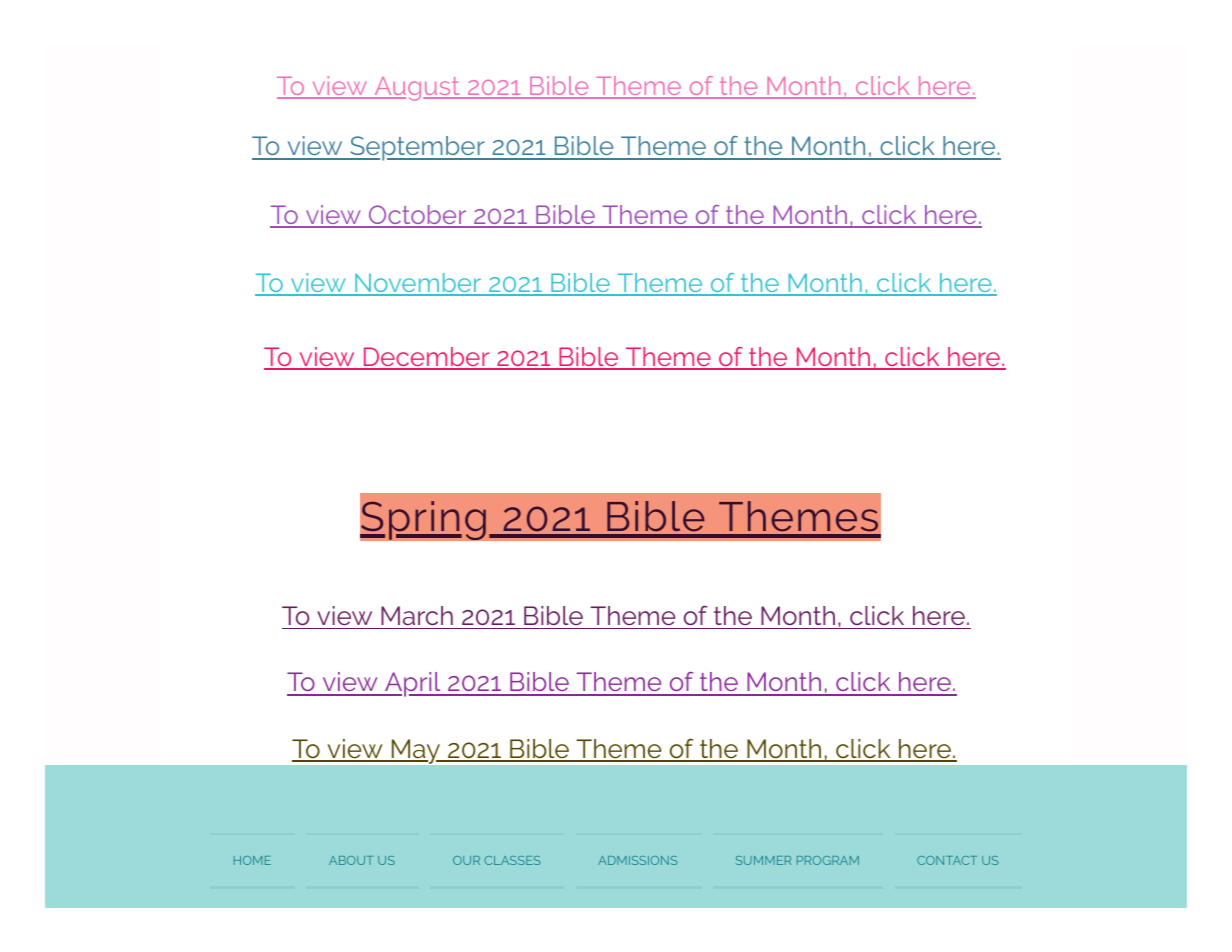 The height and width of the screenshot is (952, 1232). What do you see at coordinates (466, 860) in the screenshot?
I see `OUR` at bounding box center [466, 860].
